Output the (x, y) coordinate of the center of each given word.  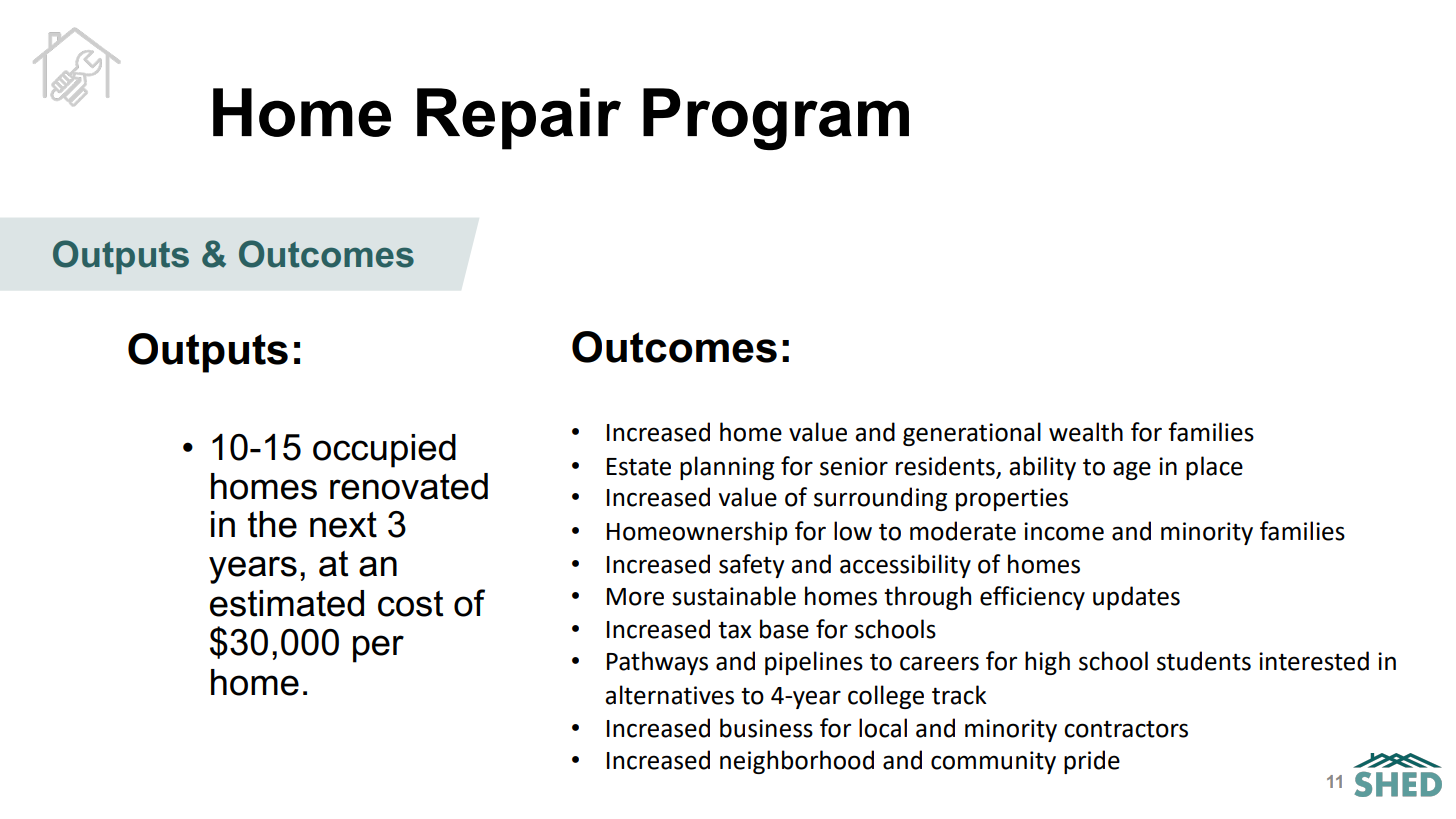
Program (776, 119)
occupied (384, 451)
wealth (1086, 432)
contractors (1126, 729)
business (766, 728)
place (1214, 468)
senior (854, 466)
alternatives (669, 695)
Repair (519, 119)
